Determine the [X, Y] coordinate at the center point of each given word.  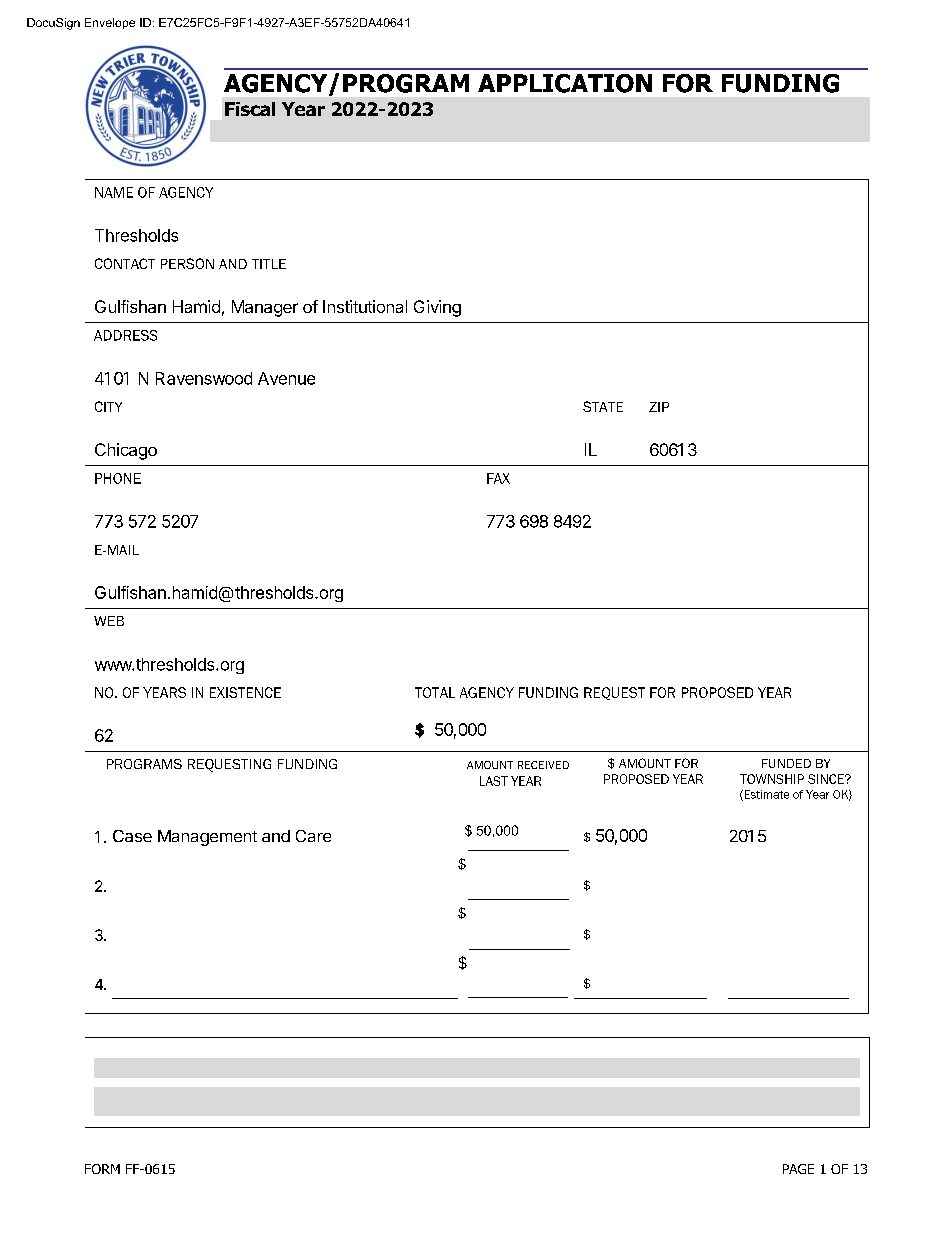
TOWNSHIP [772, 779]
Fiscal [250, 109]
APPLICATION [565, 83]
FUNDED [786, 763]
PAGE [798, 1169]
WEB [109, 621]
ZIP [659, 407]
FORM [102, 1169]
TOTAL [435, 692]
